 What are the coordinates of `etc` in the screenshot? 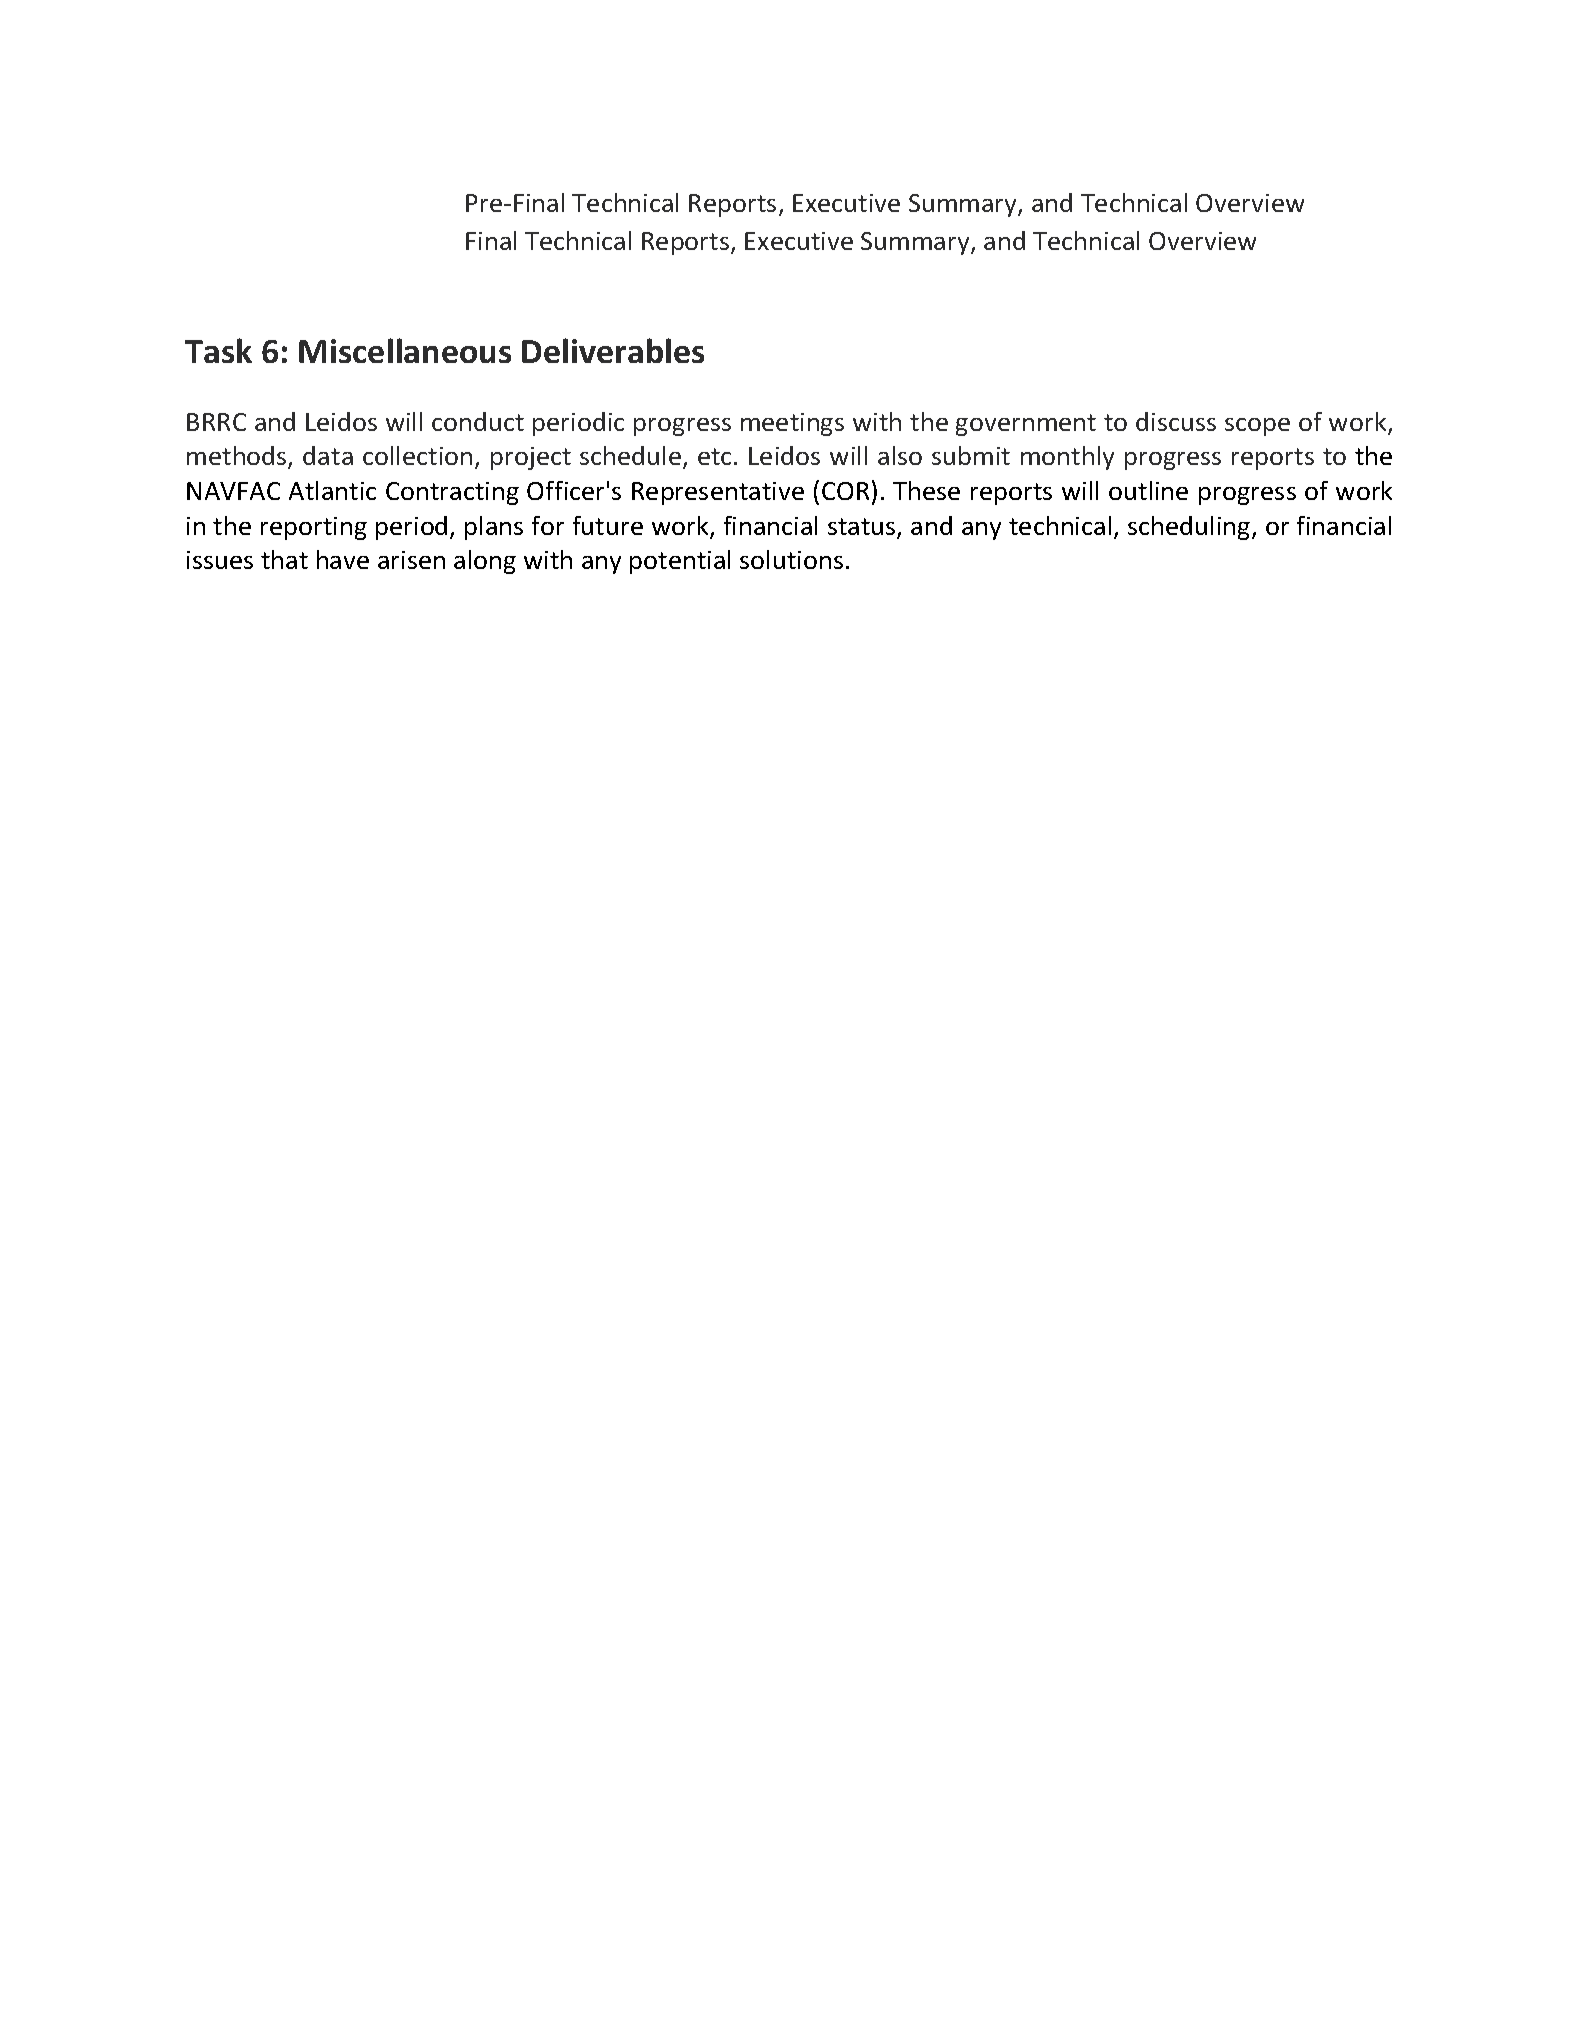 It's located at (714, 456).
